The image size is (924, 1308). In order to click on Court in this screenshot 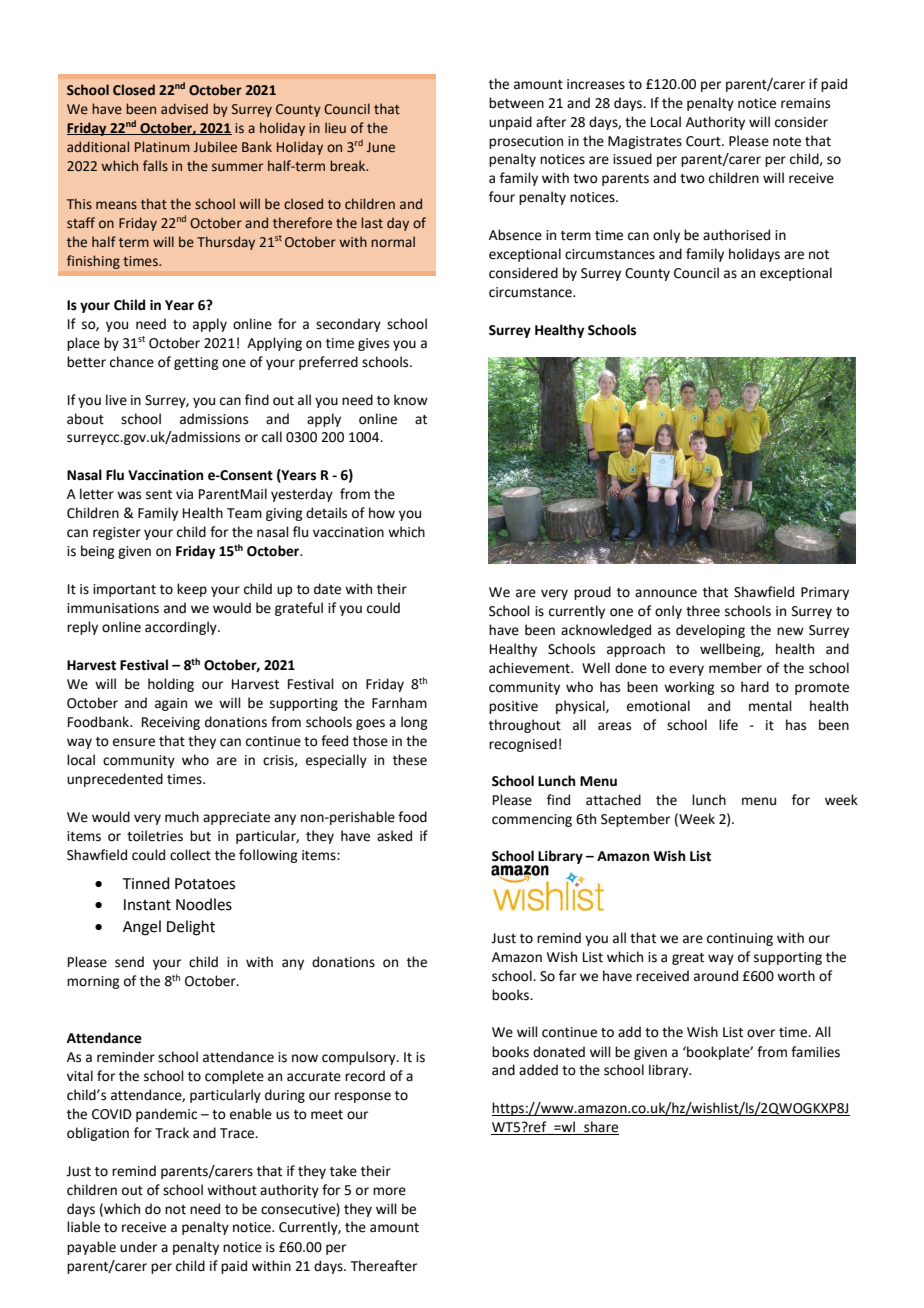, I will do `click(704, 141)`.
